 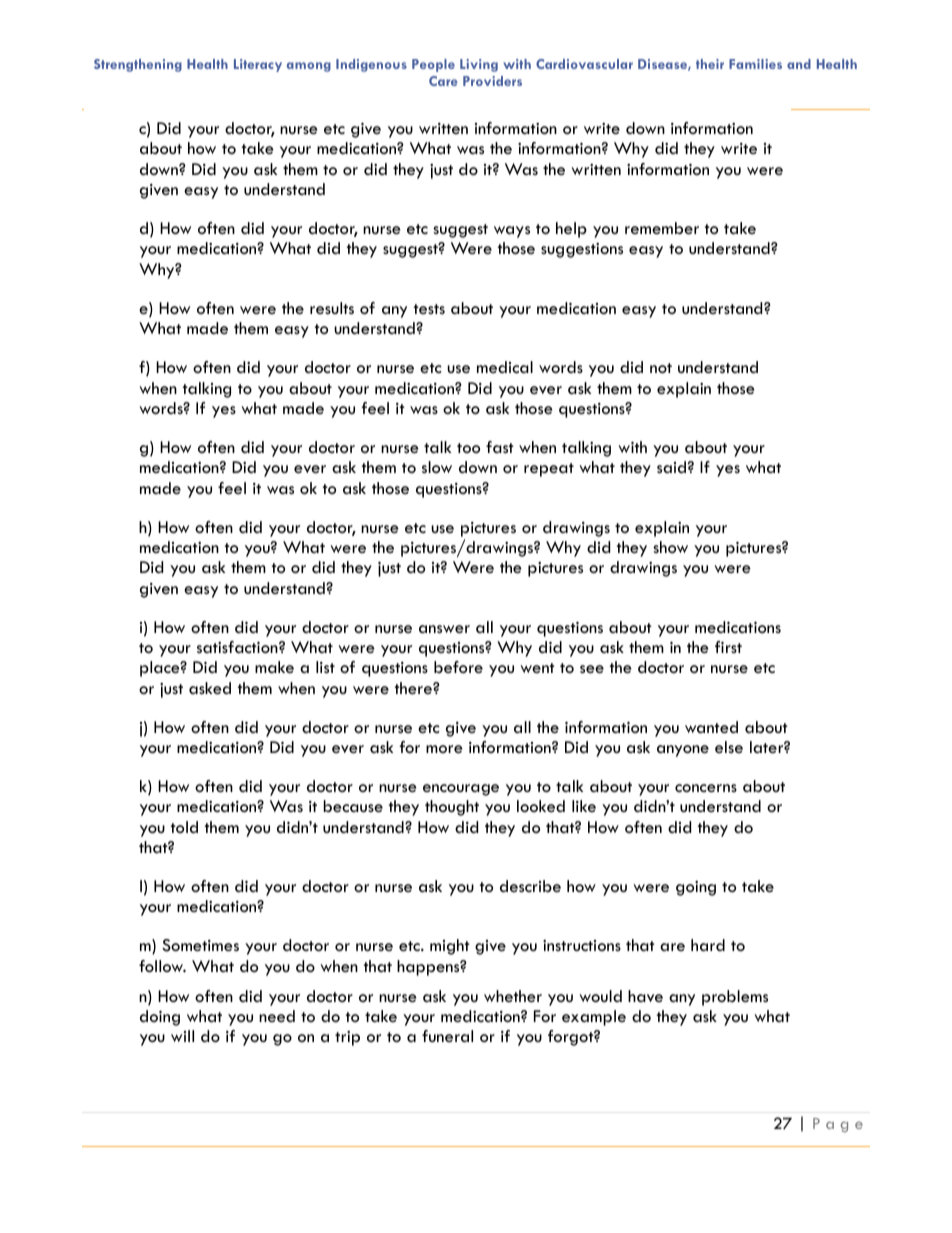 What do you see at coordinates (332, 308) in the screenshot?
I see `results` at bounding box center [332, 308].
